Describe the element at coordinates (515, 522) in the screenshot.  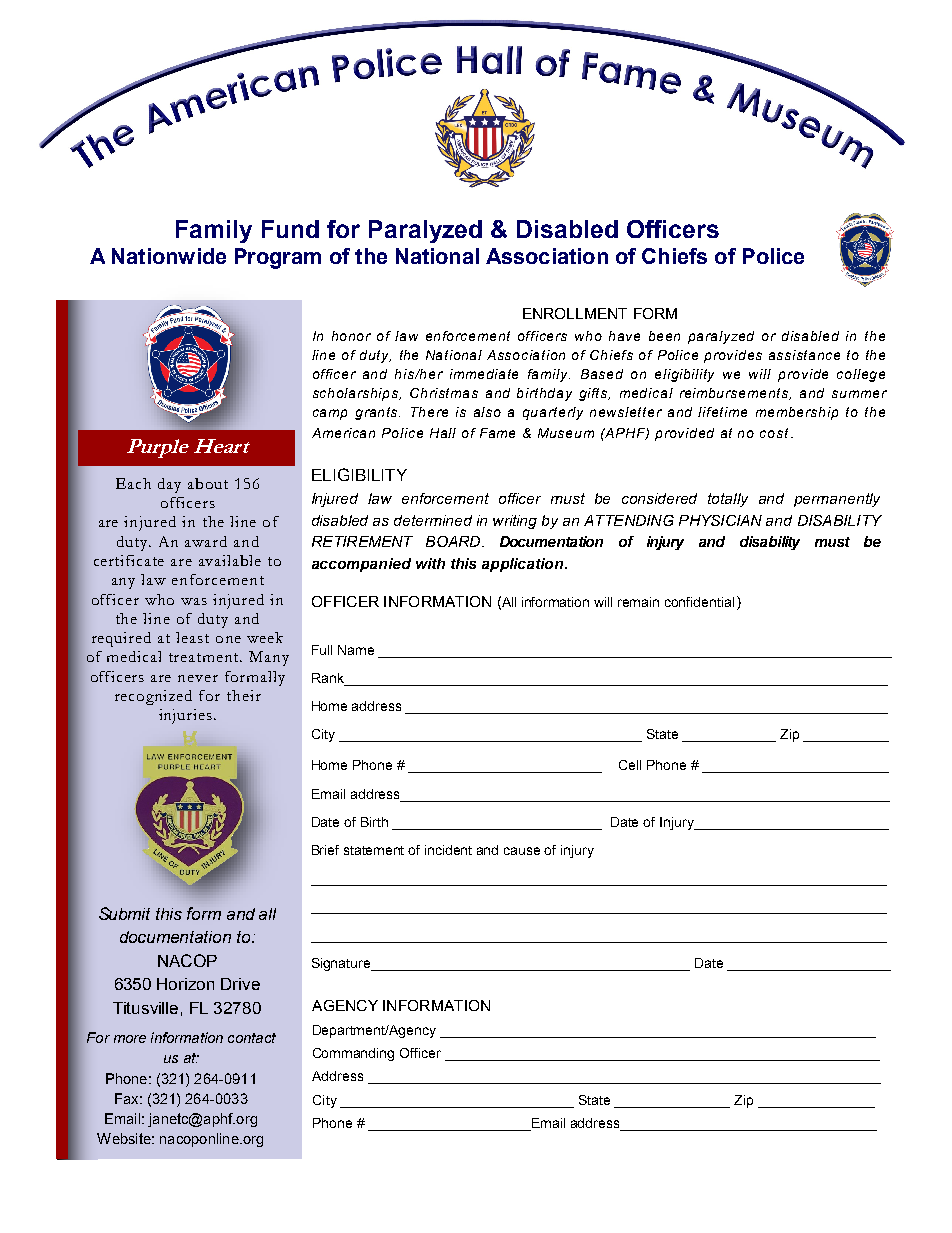
I see `writing` at that location.
